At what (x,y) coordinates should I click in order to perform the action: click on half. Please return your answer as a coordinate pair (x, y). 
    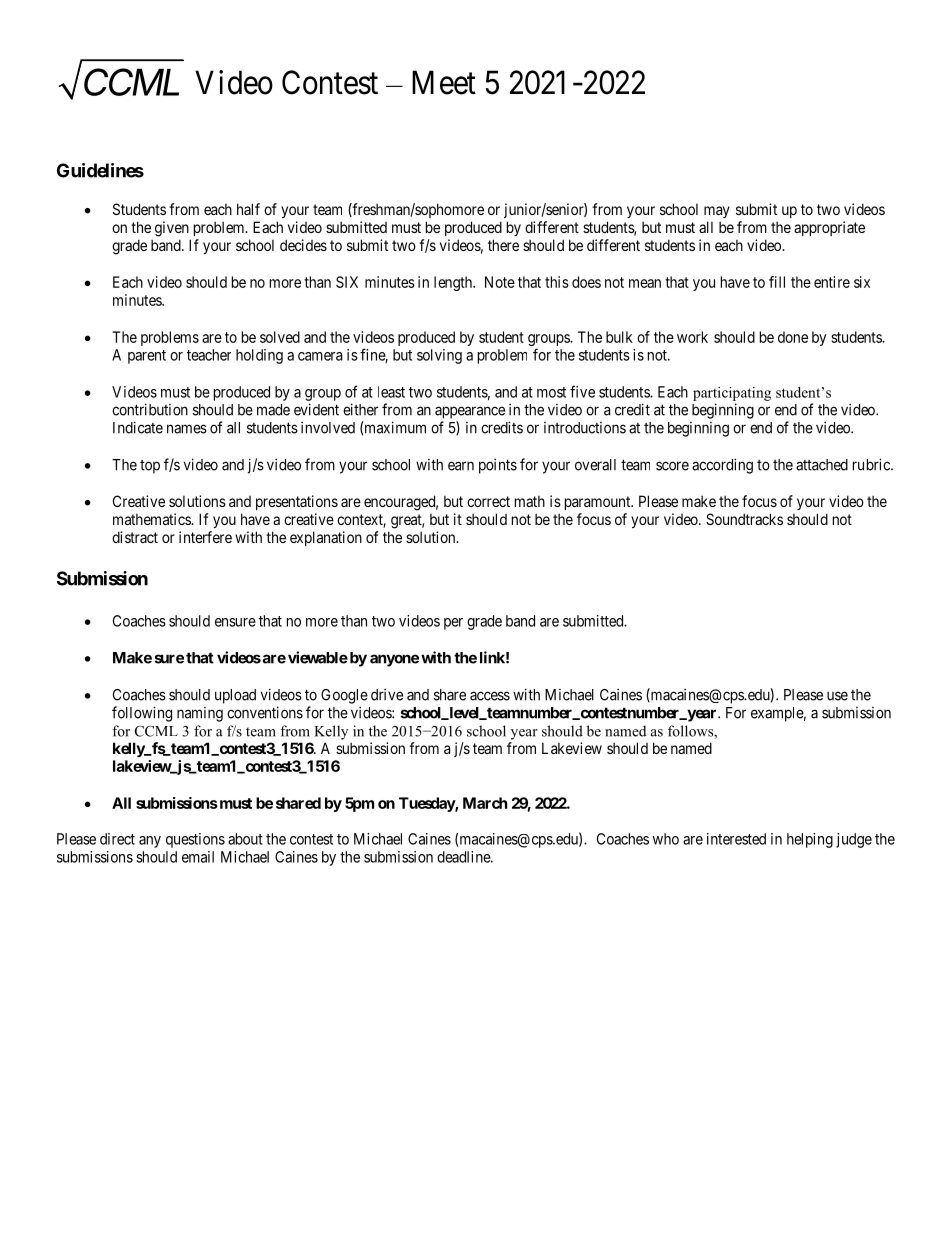
    Looking at the image, I should click on (248, 209).
